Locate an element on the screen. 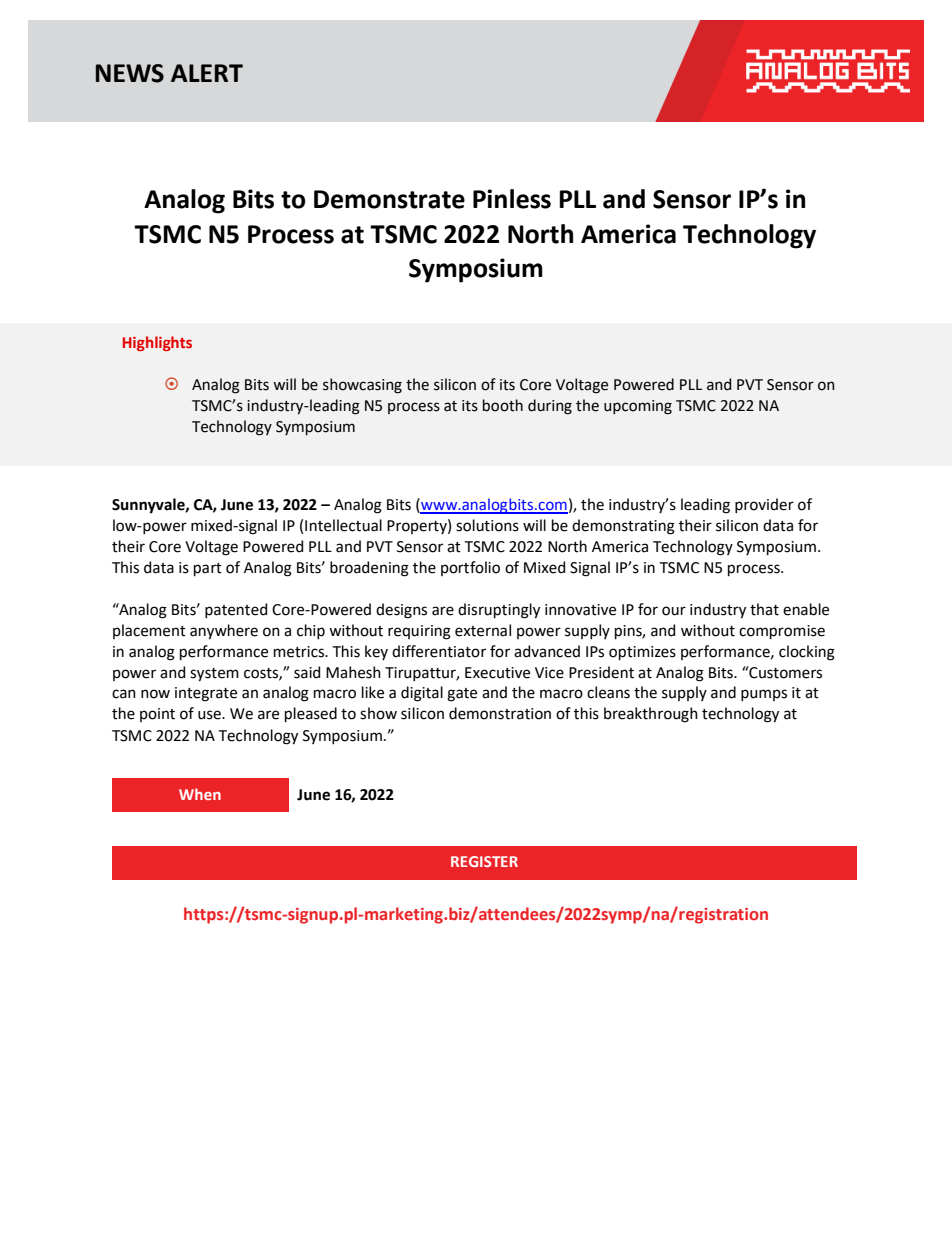 The height and width of the screenshot is (1233, 952). booth is located at coordinates (503, 405).
